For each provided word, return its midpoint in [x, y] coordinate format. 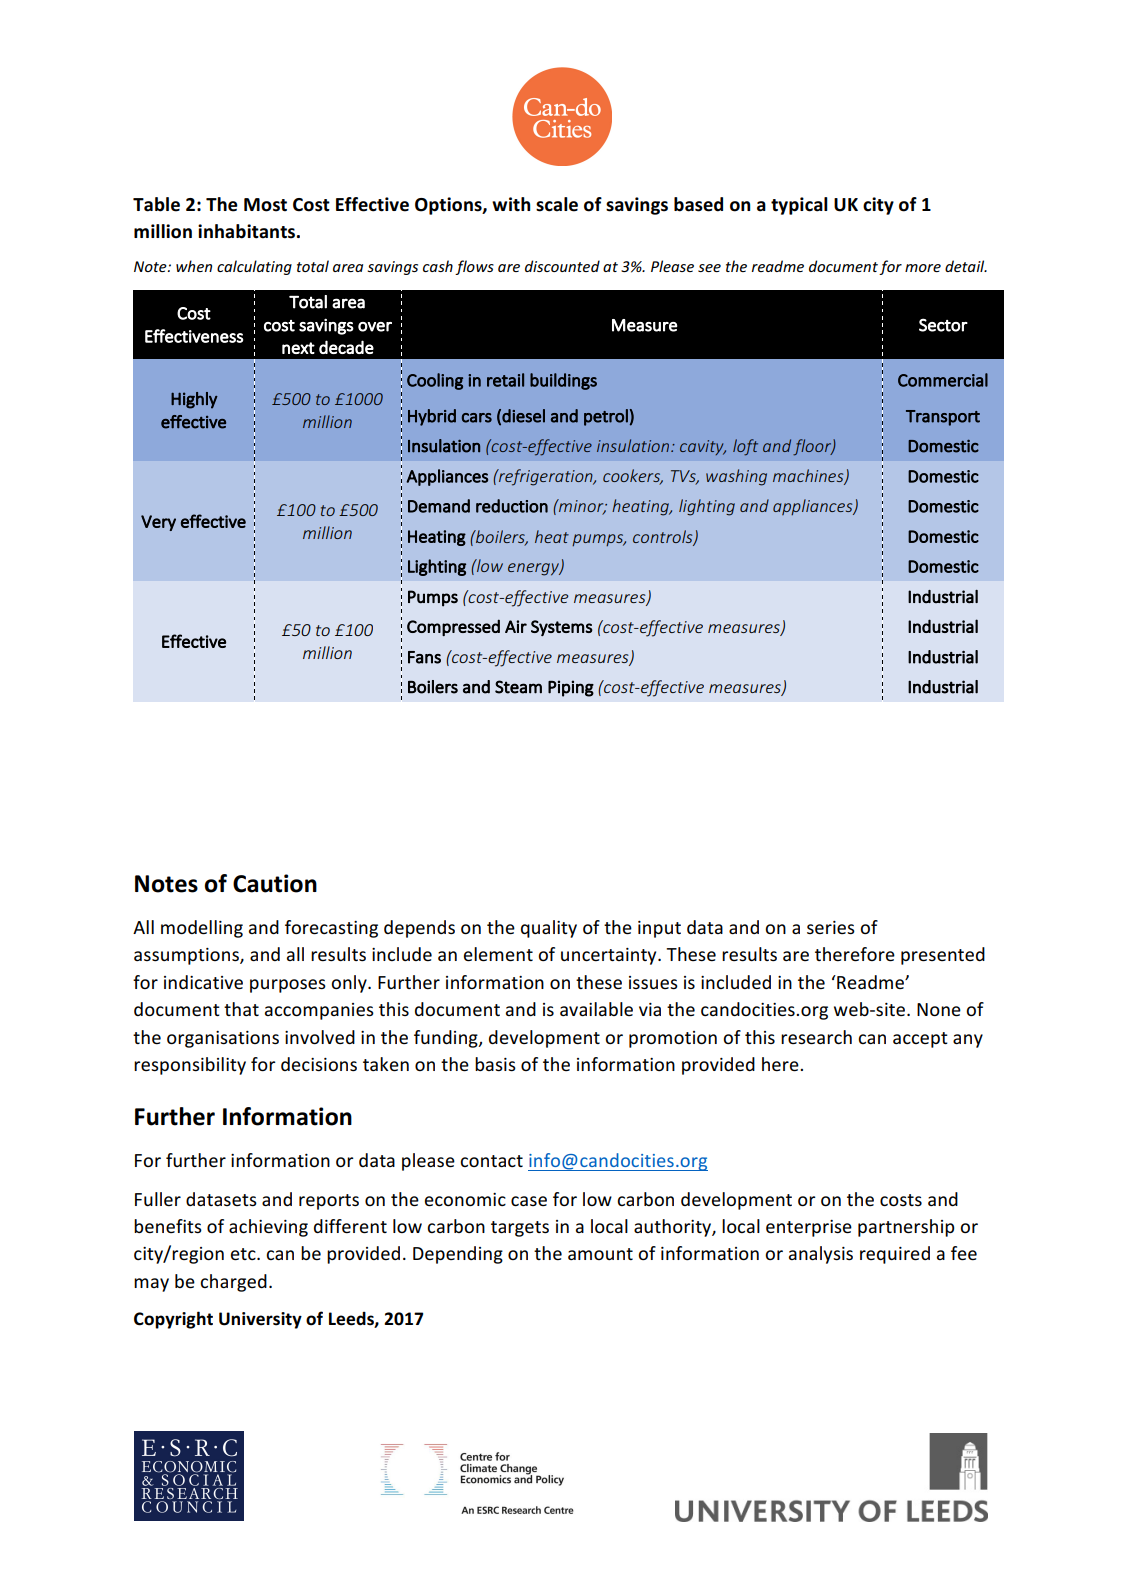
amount [600, 1254]
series [831, 927]
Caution [275, 883]
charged [233, 1283]
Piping [571, 688]
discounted [562, 266]
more [923, 268]
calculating [254, 267]
